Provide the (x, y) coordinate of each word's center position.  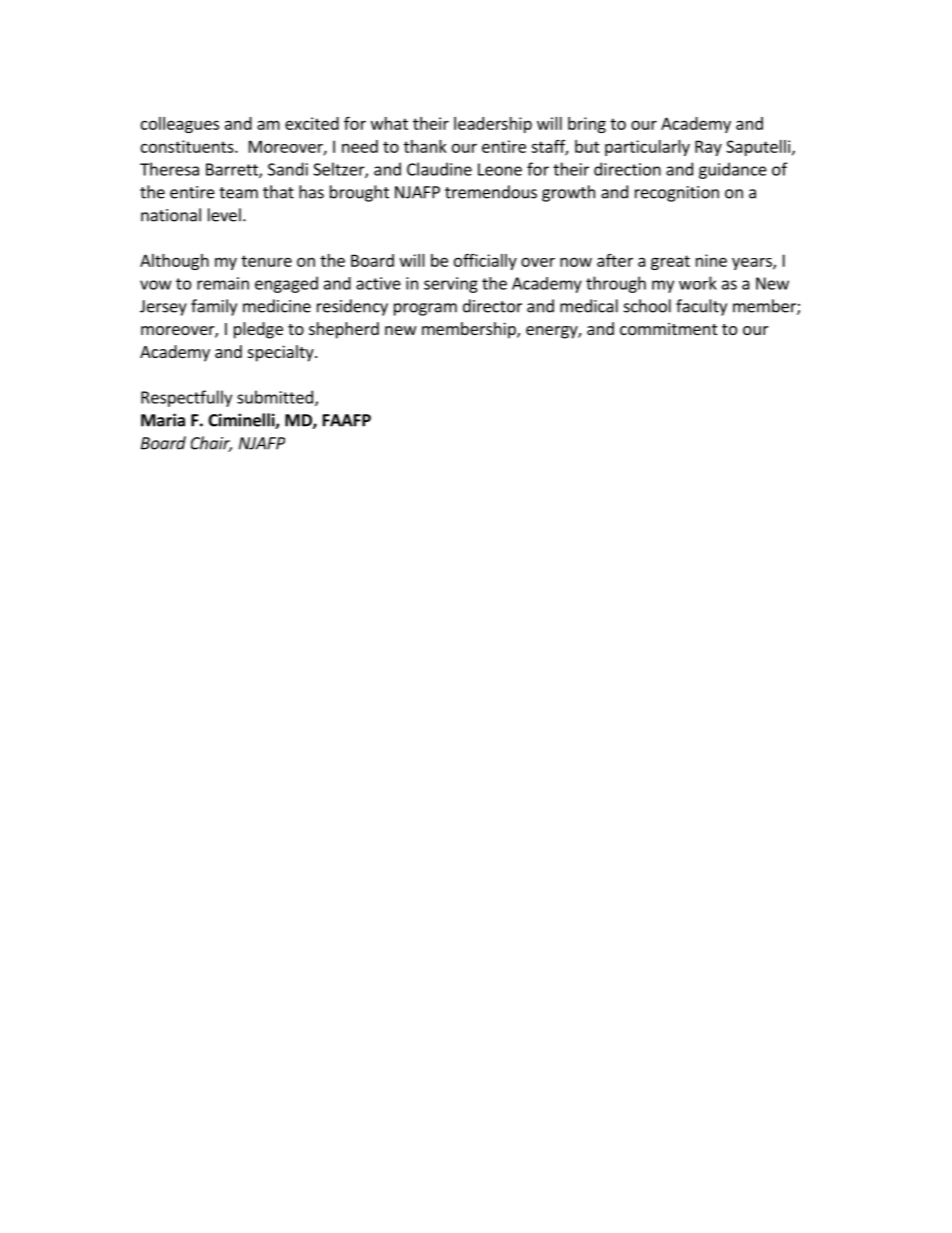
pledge (258, 330)
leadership (493, 125)
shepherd (344, 330)
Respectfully (186, 398)
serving (451, 285)
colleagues (180, 125)
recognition (677, 194)
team (238, 193)
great (670, 262)
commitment (668, 328)
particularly (647, 148)
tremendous (491, 192)
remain (223, 283)
